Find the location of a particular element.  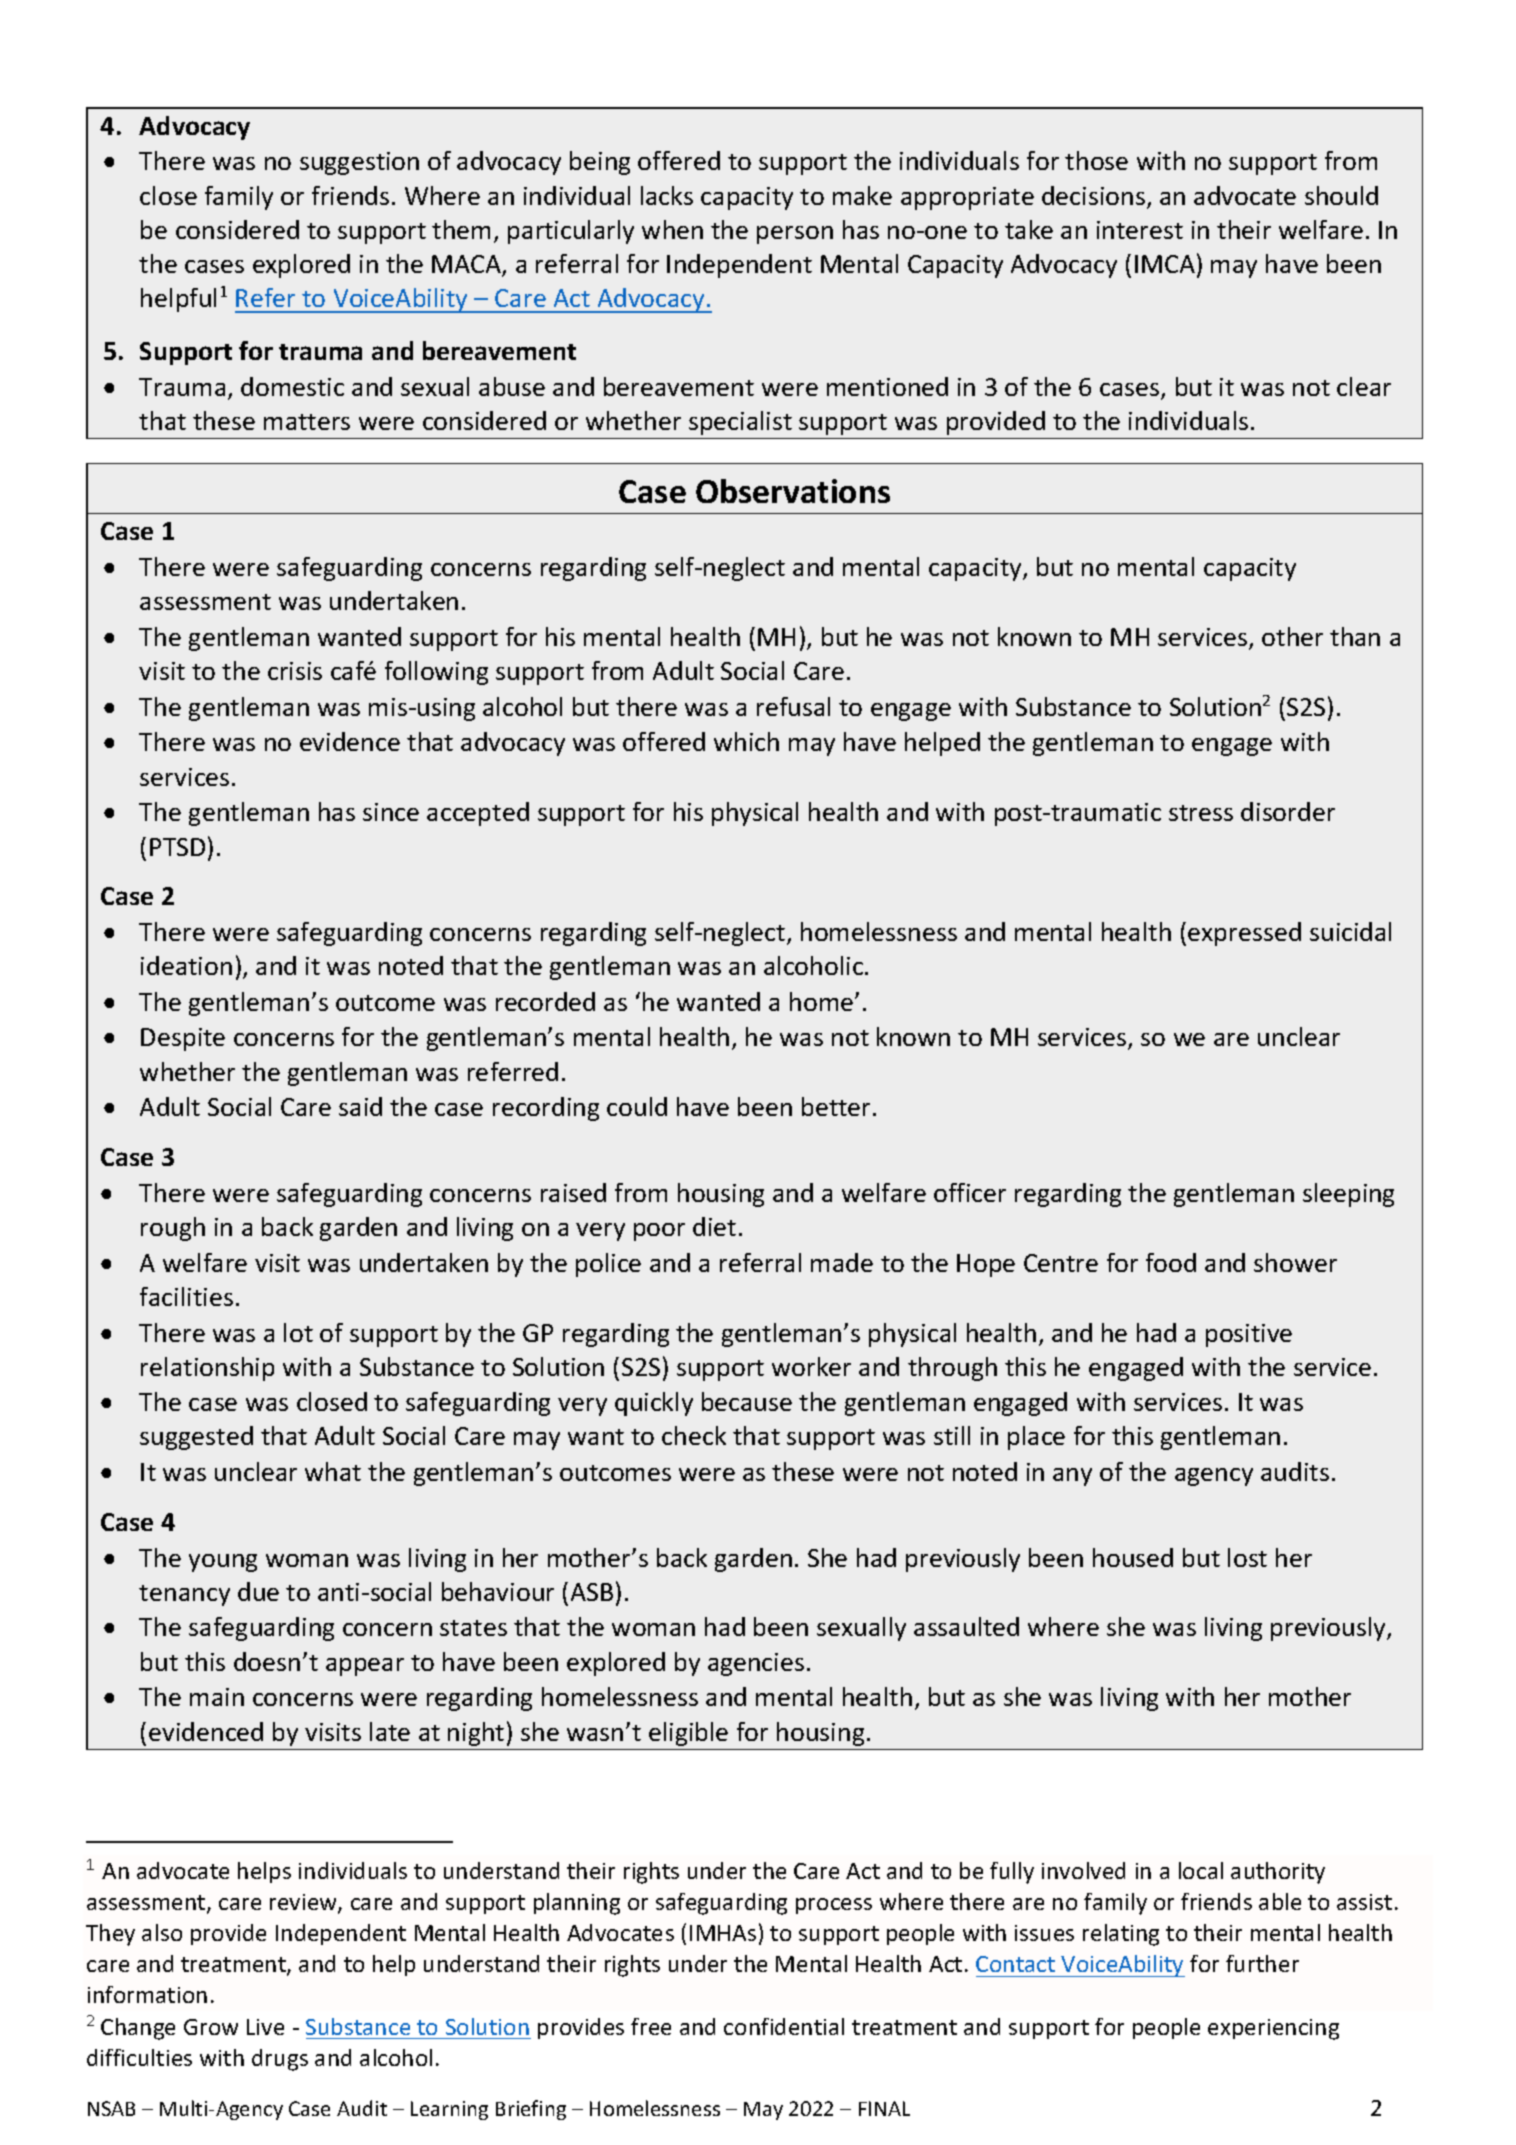

confidential is located at coordinates (784, 2026).
